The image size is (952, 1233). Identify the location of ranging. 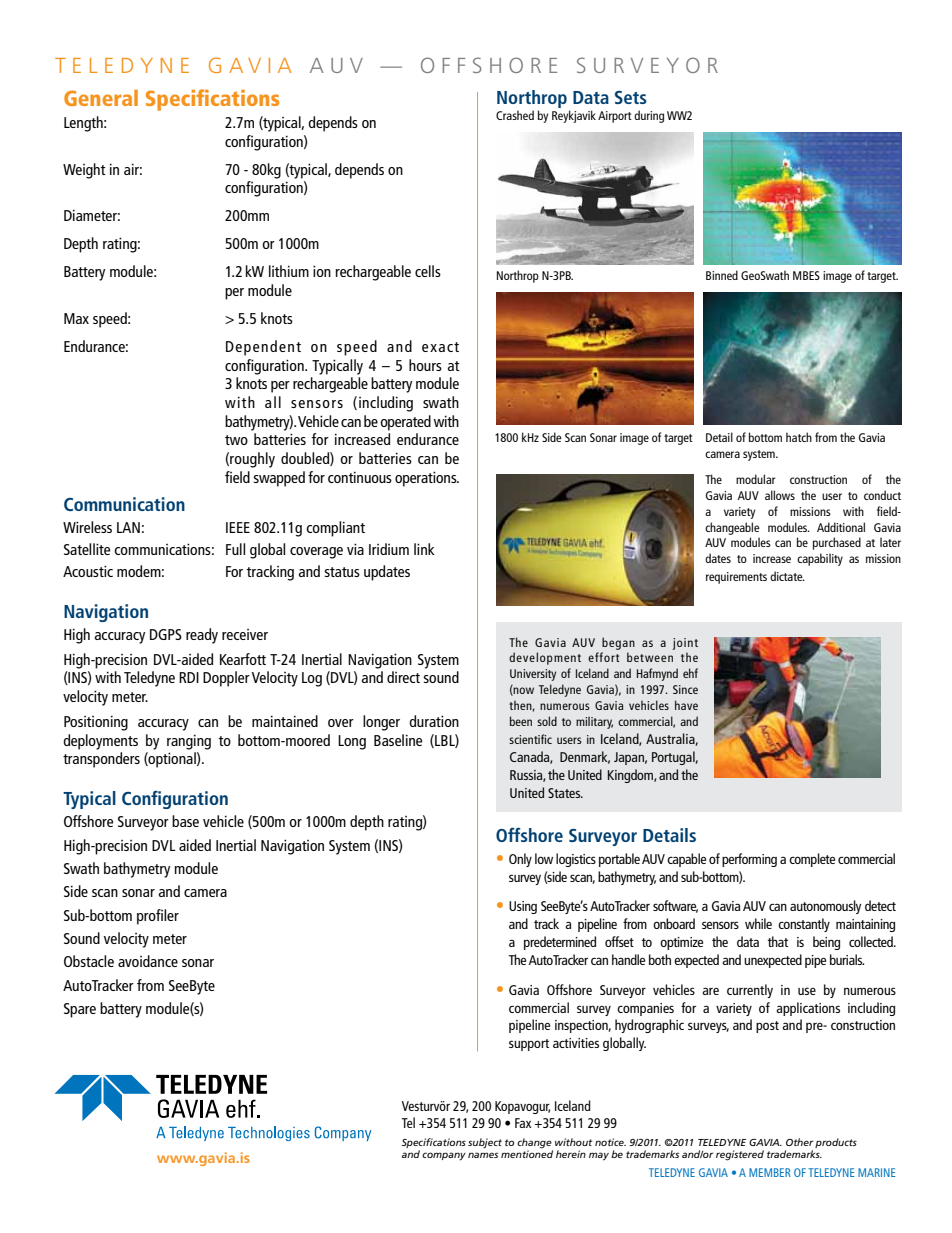
(189, 742).
